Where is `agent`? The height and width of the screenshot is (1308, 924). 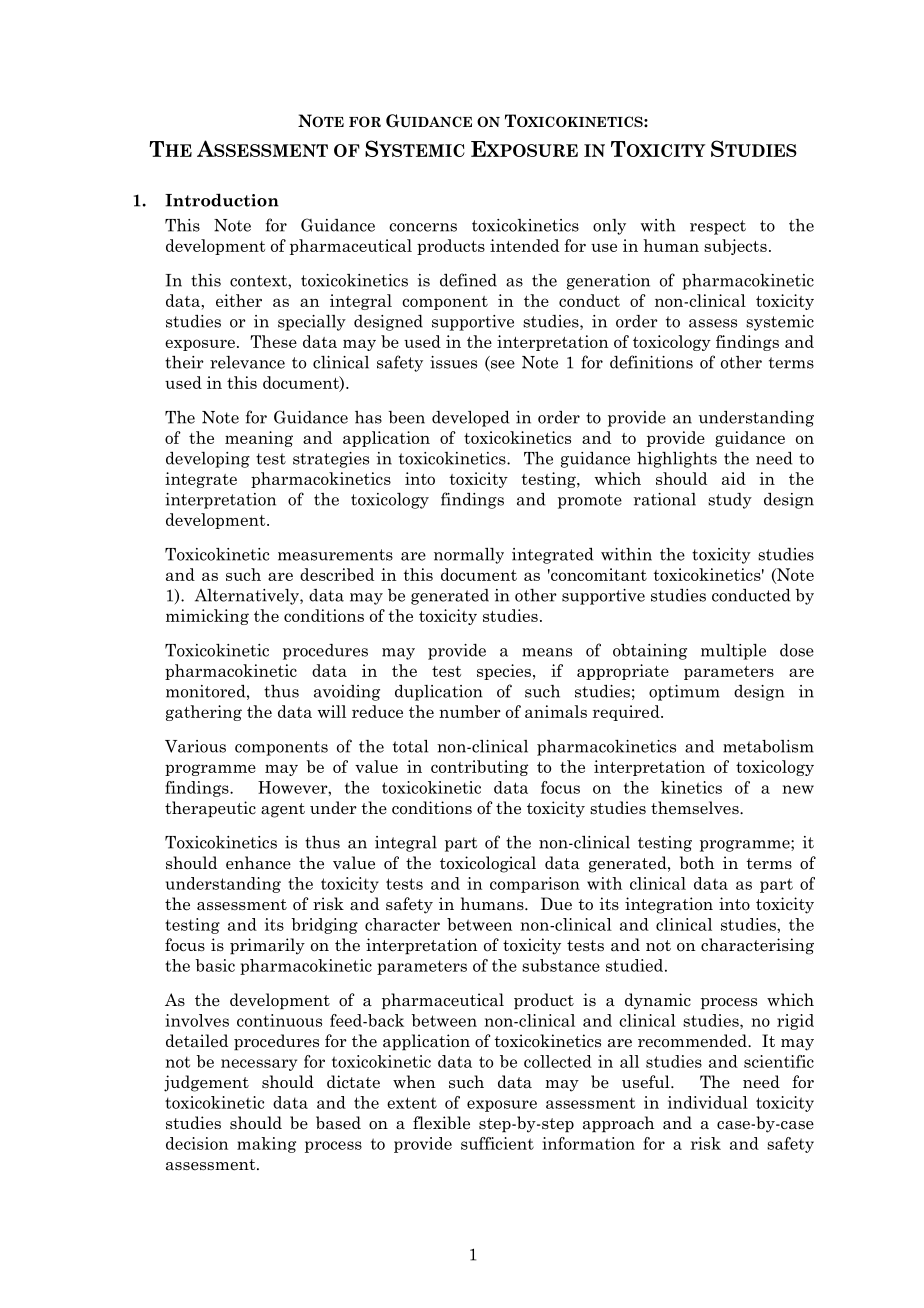
agent is located at coordinates (283, 810).
